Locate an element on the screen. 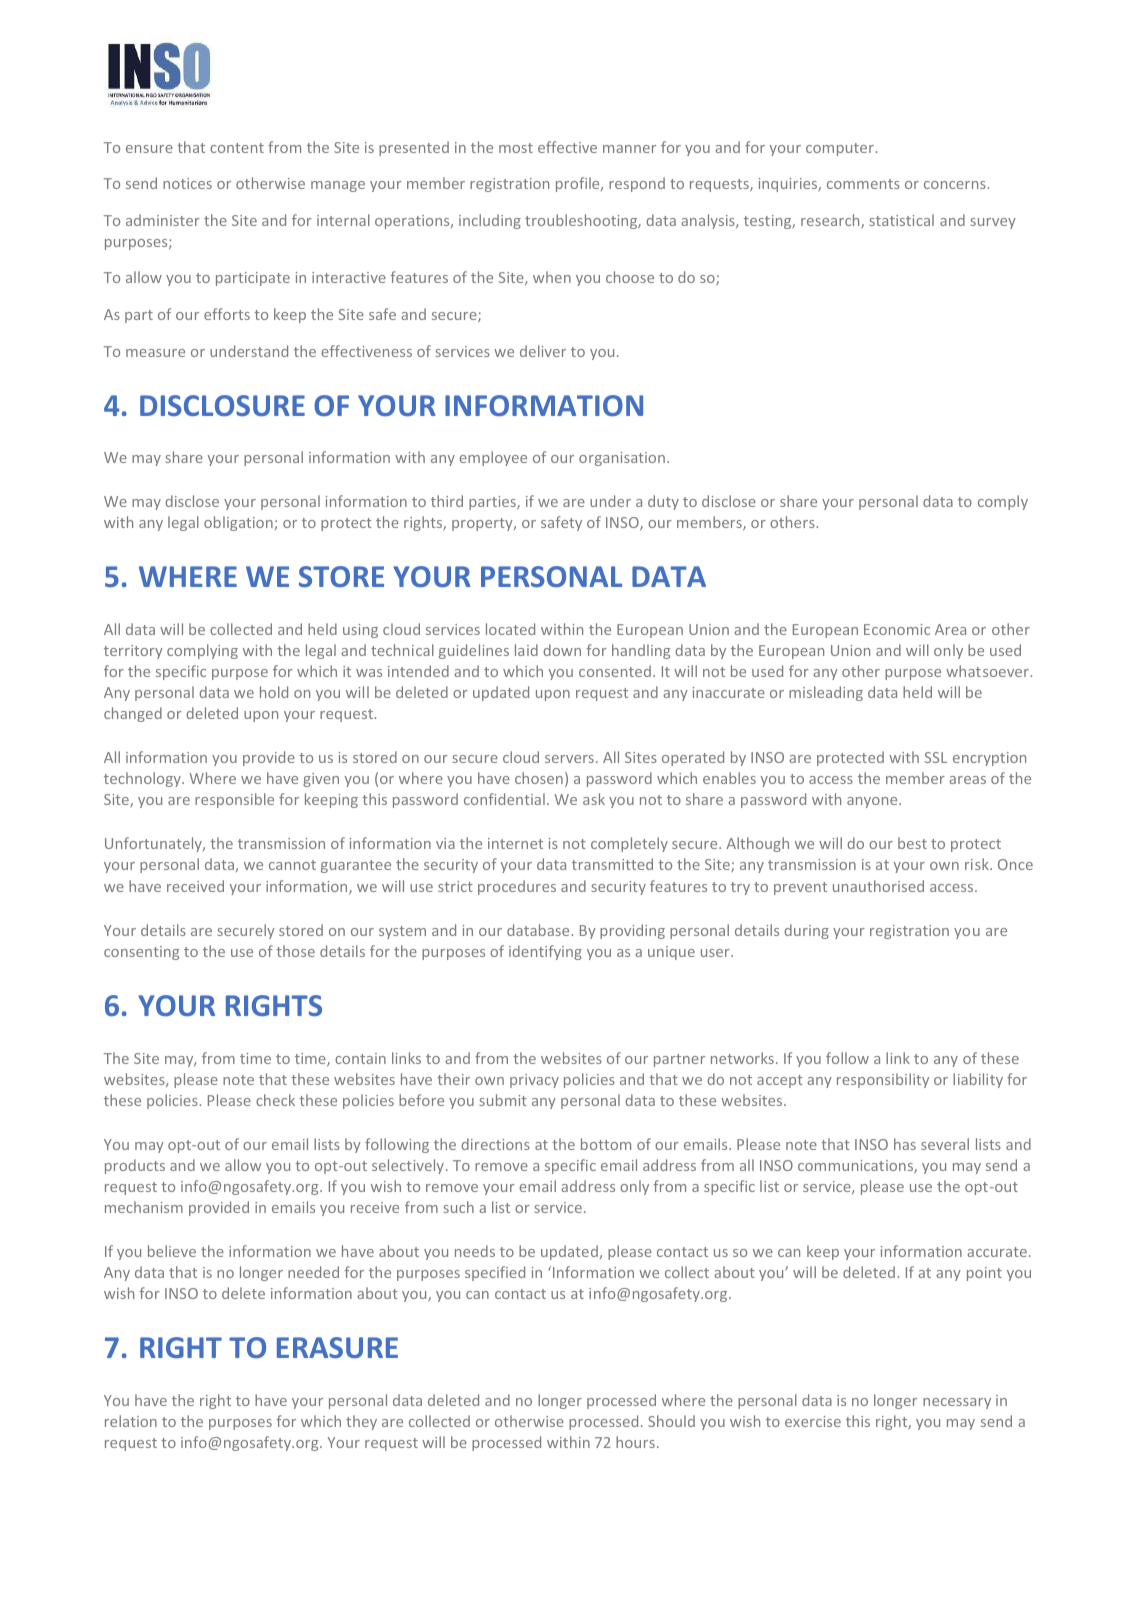 This screenshot has height=1614, width=1141. most is located at coordinates (516, 148).
